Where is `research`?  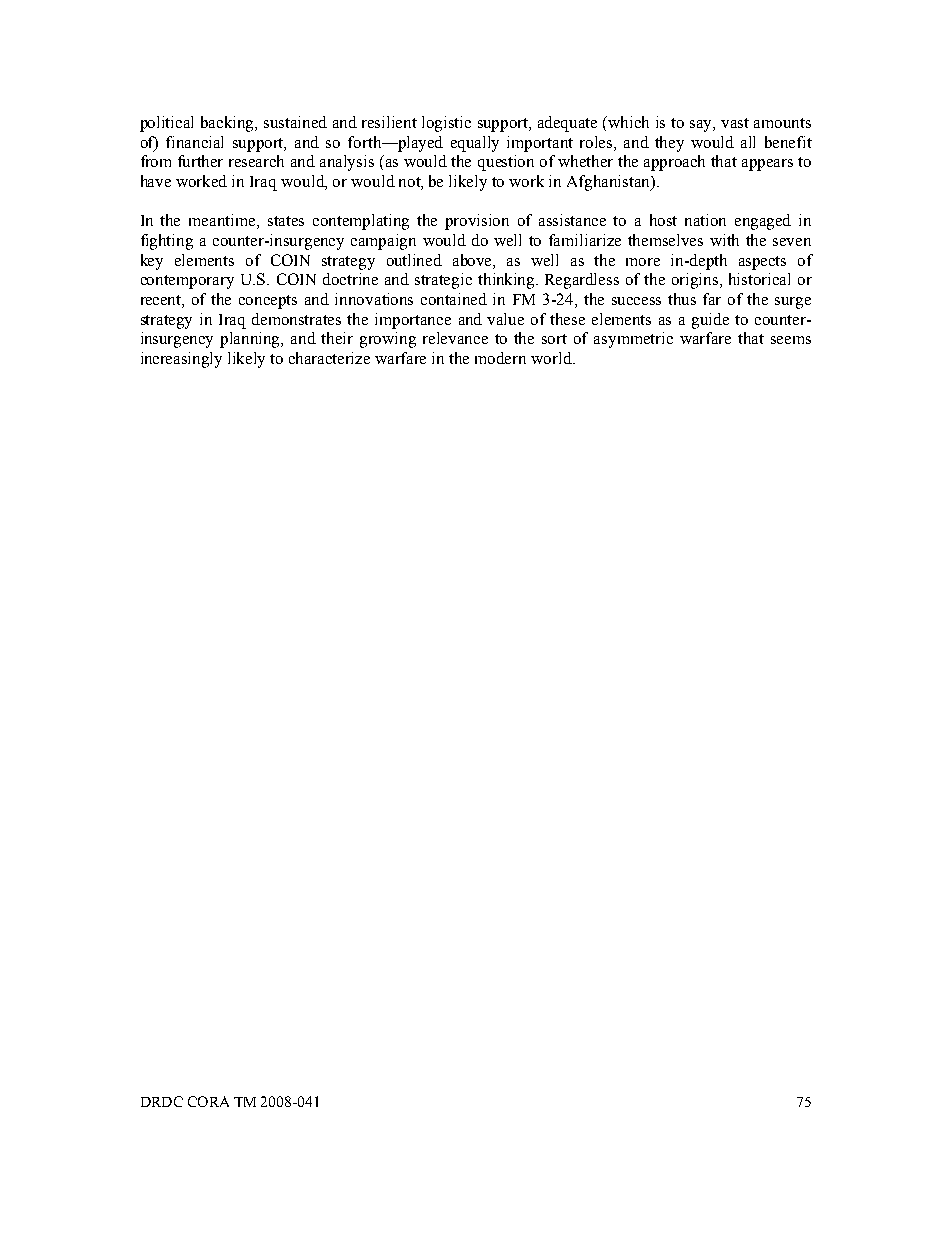
research is located at coordinates (256, 161).
